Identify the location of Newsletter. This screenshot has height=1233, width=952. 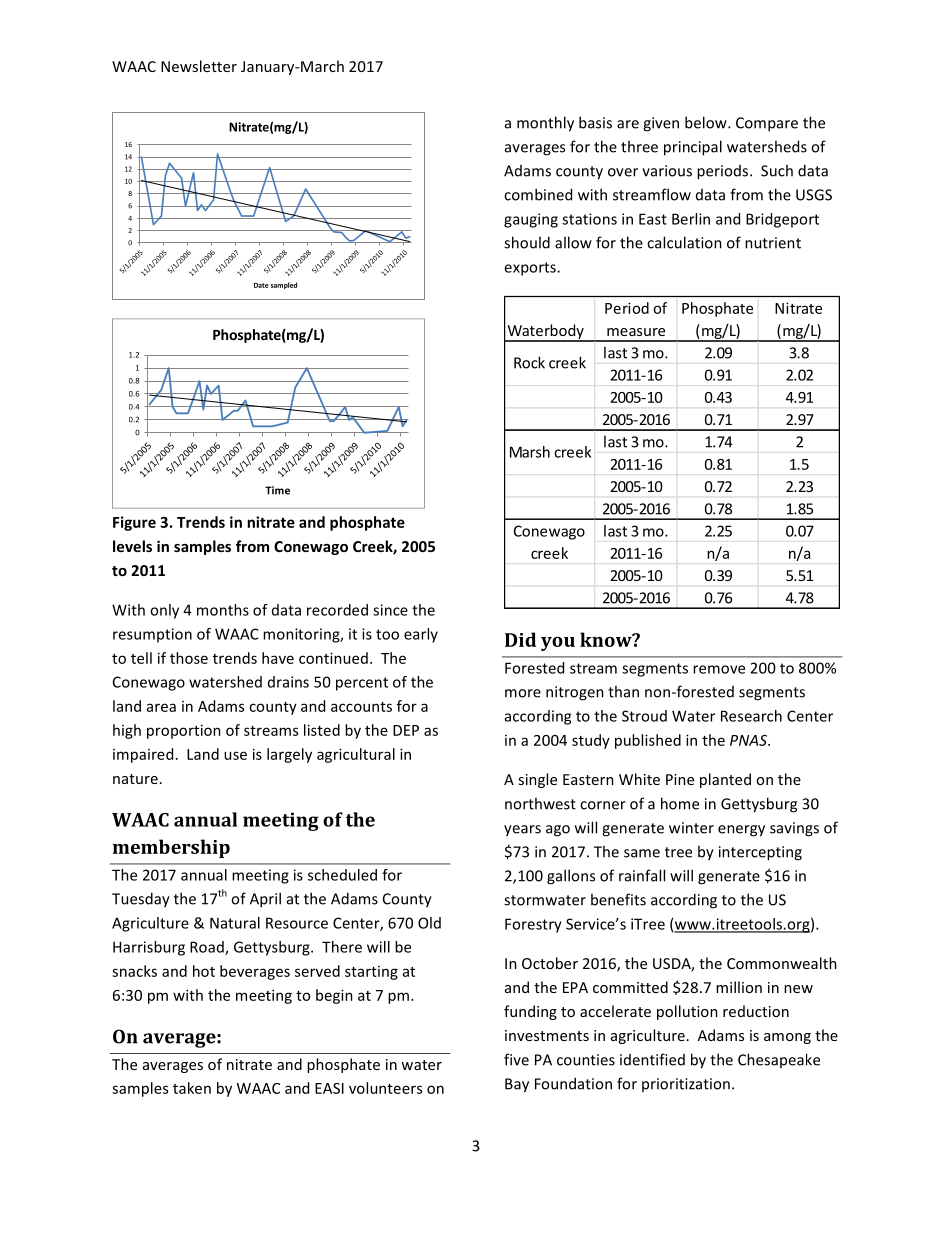
(199, 66).
